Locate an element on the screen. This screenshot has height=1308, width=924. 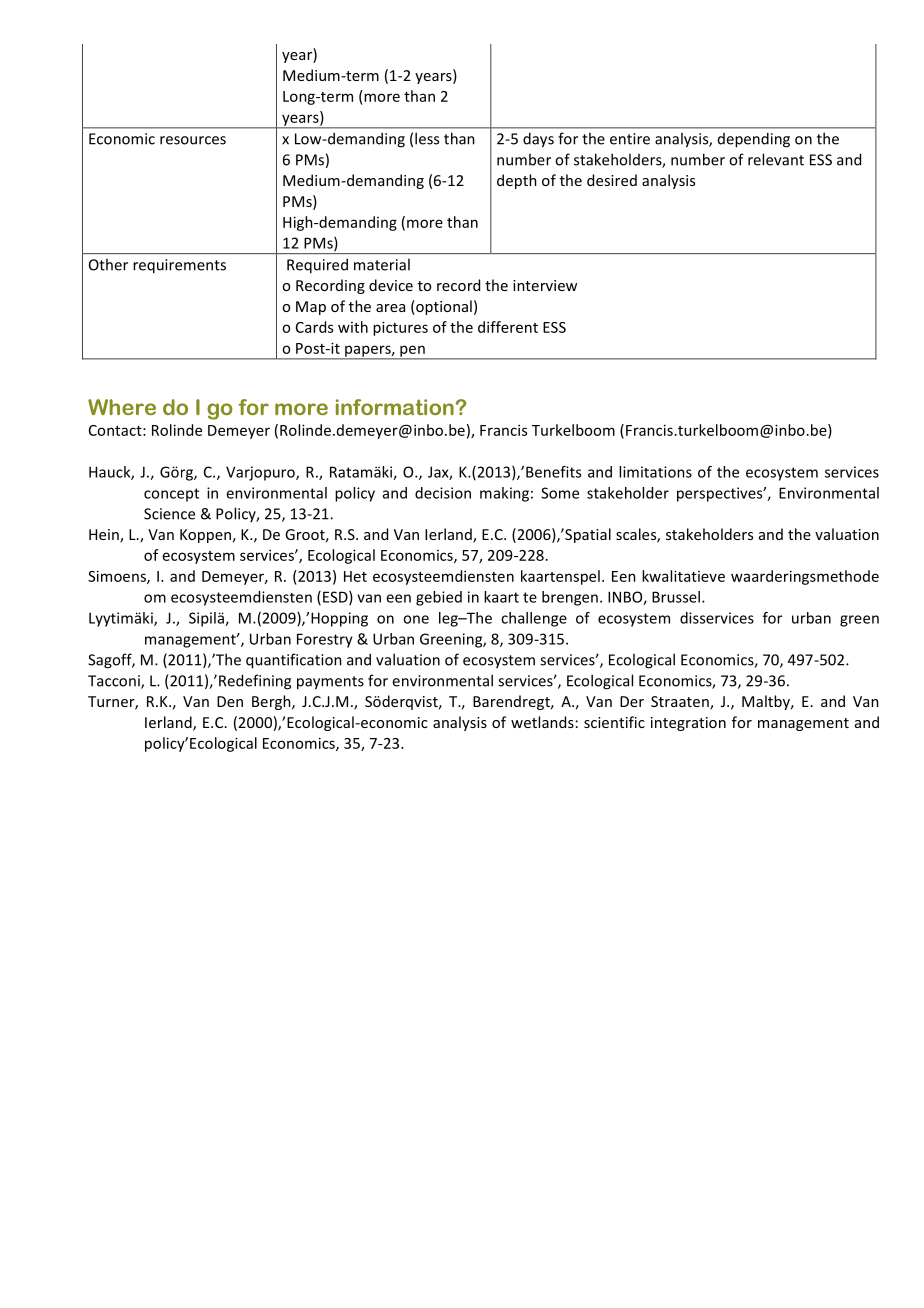
Het is located at coordinates (355, 576).
